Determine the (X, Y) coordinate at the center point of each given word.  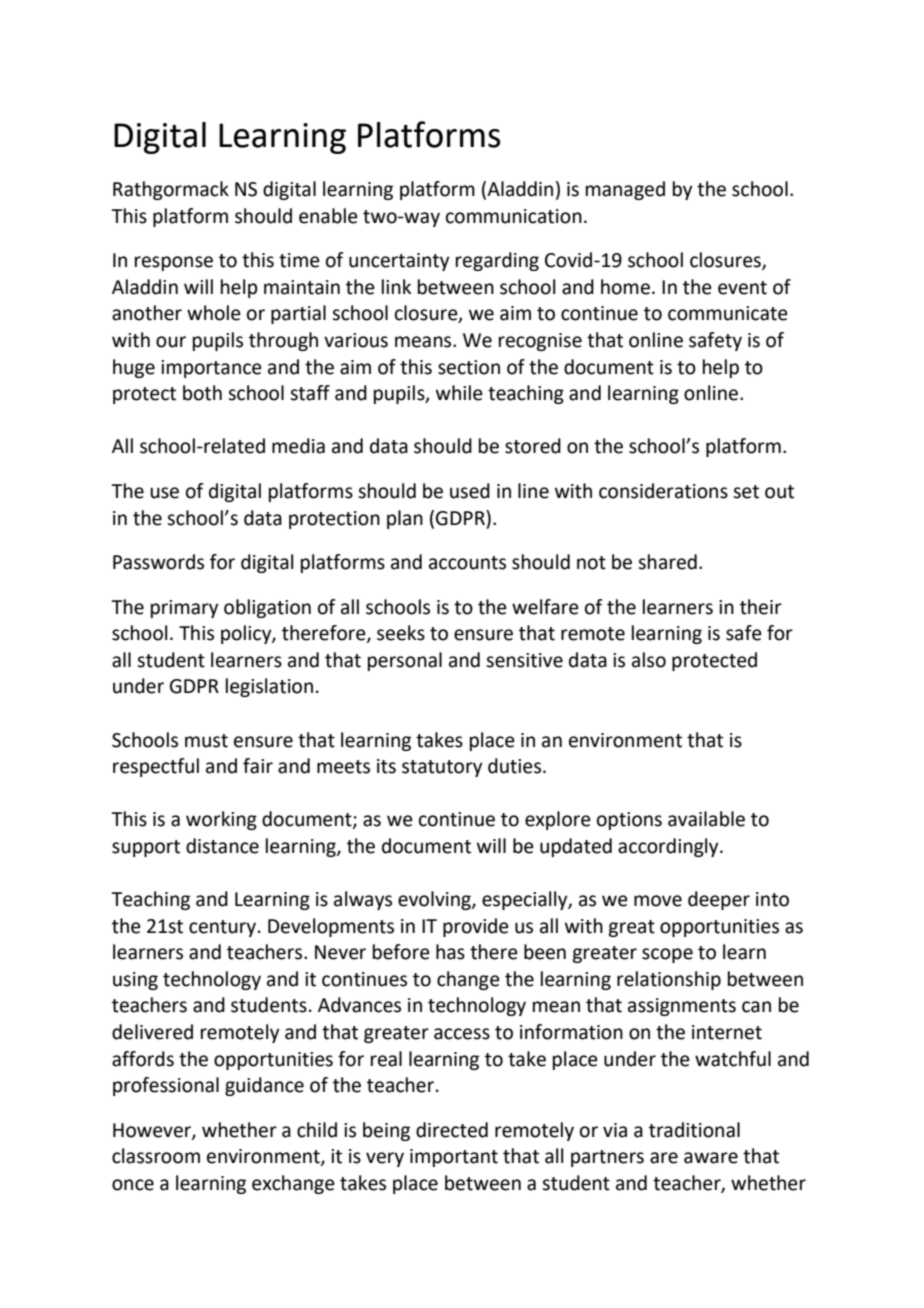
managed (625, 190)
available (706, 819)
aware (711, 1158)
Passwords (158, 562)
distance (222, 846)
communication (514, 216)
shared (667, 562)
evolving (435, 900)
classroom (156, 1156)
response (174, 263)
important (454, 1158)
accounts (467, 563)
